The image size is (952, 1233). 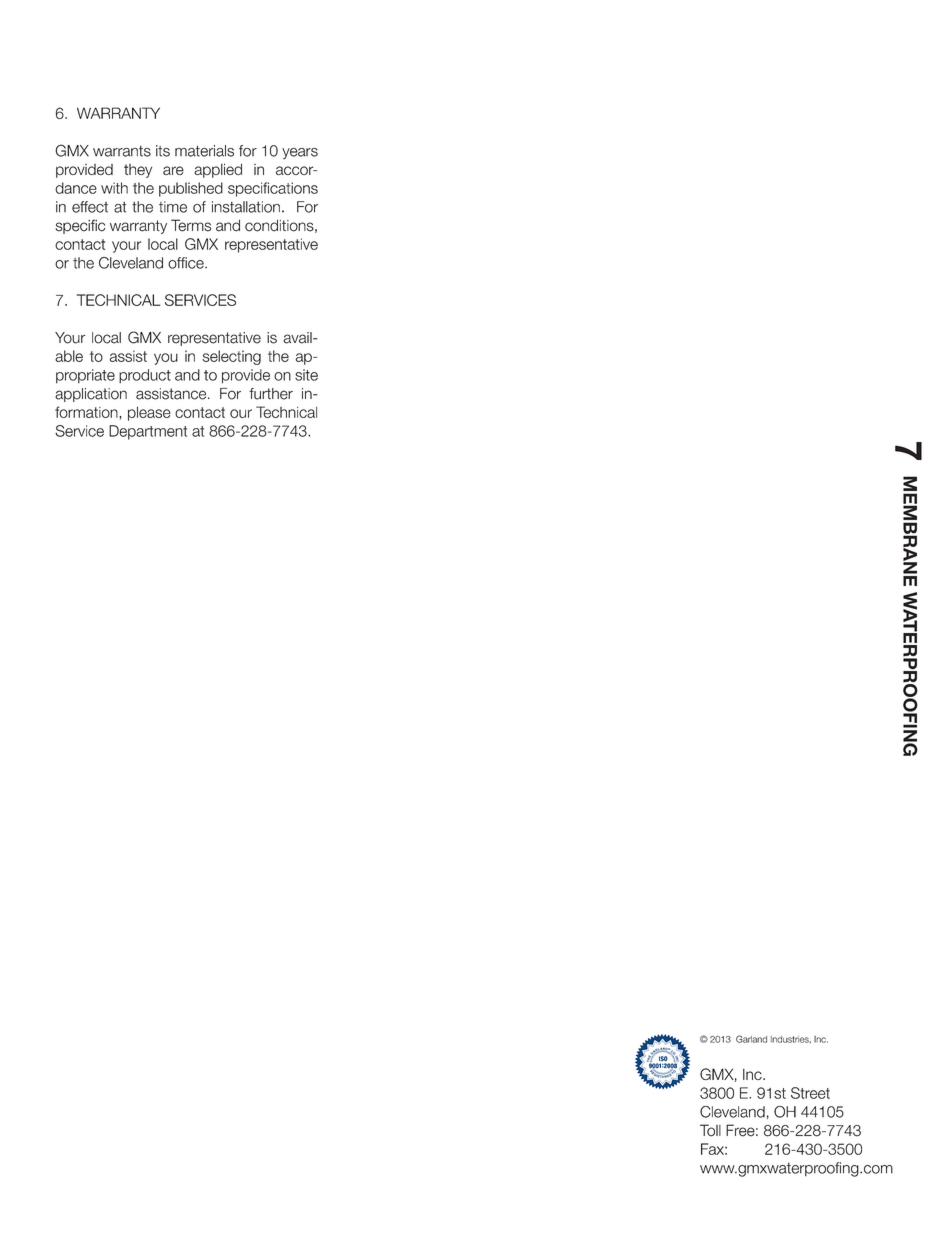 What do you see at coordinates (306, 375) in the screenshot?
I see `site` at bounding box center [306, 375].
